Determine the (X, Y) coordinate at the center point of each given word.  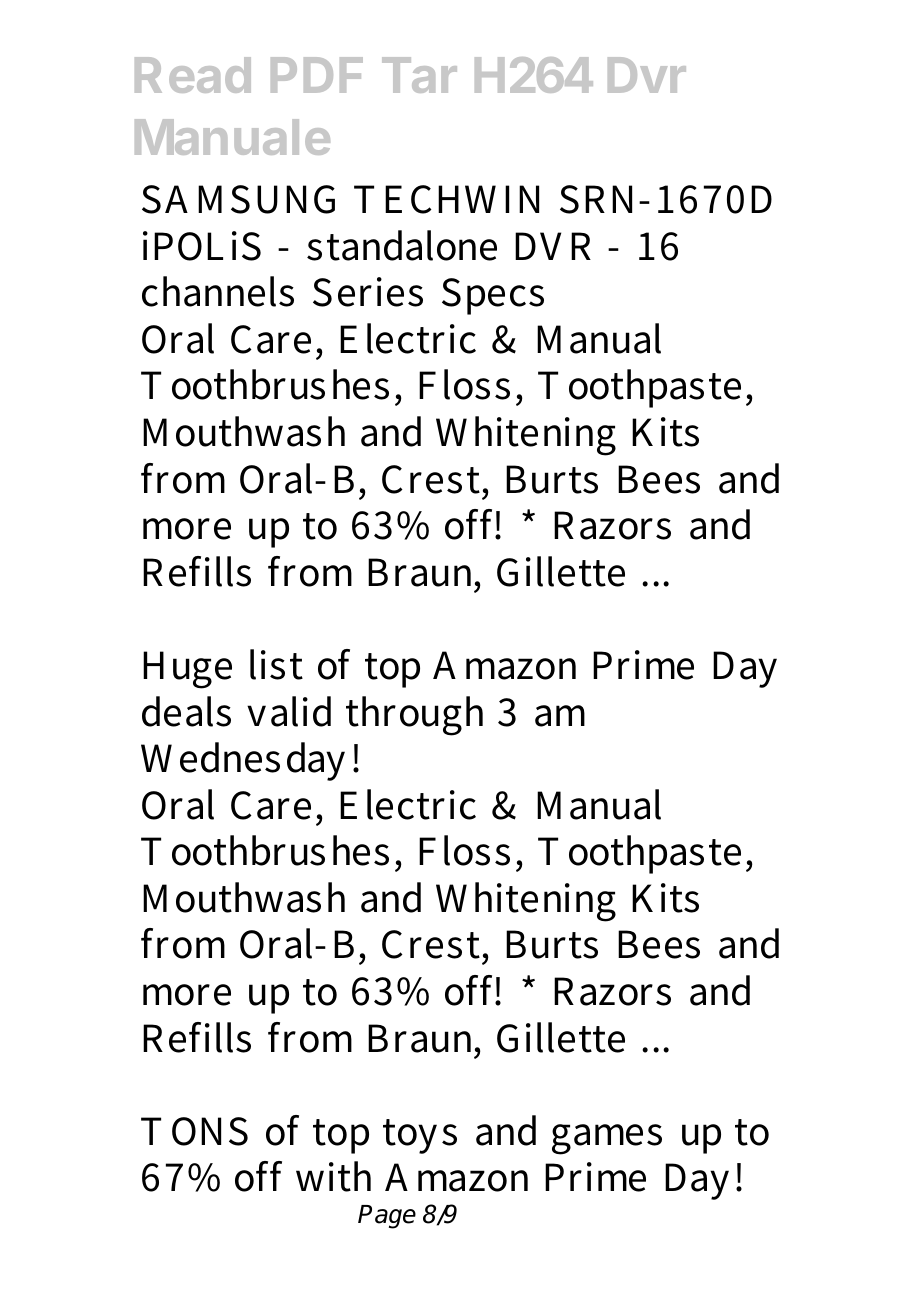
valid (289, 711)
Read (193, 75)
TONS (194, 1131)
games (607, 1139)
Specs (493, 296)
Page (387, 1217)
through (414, 716)
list (276, 664)
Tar (419, 75)
